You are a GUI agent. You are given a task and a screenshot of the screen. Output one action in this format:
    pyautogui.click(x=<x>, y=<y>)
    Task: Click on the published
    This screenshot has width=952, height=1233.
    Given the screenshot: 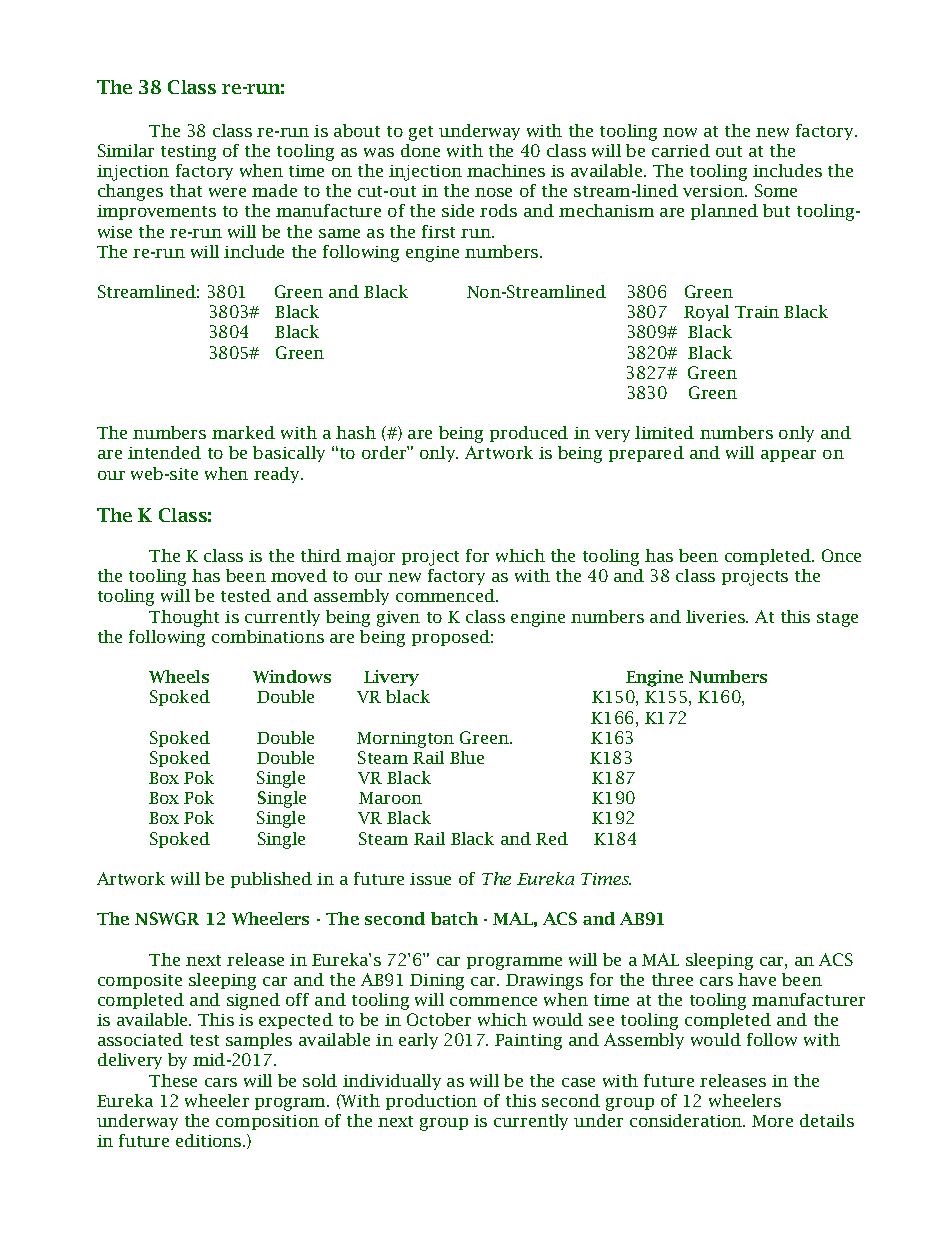 What is the action you would take?
    pyautogui.click(x=271, y=880)
